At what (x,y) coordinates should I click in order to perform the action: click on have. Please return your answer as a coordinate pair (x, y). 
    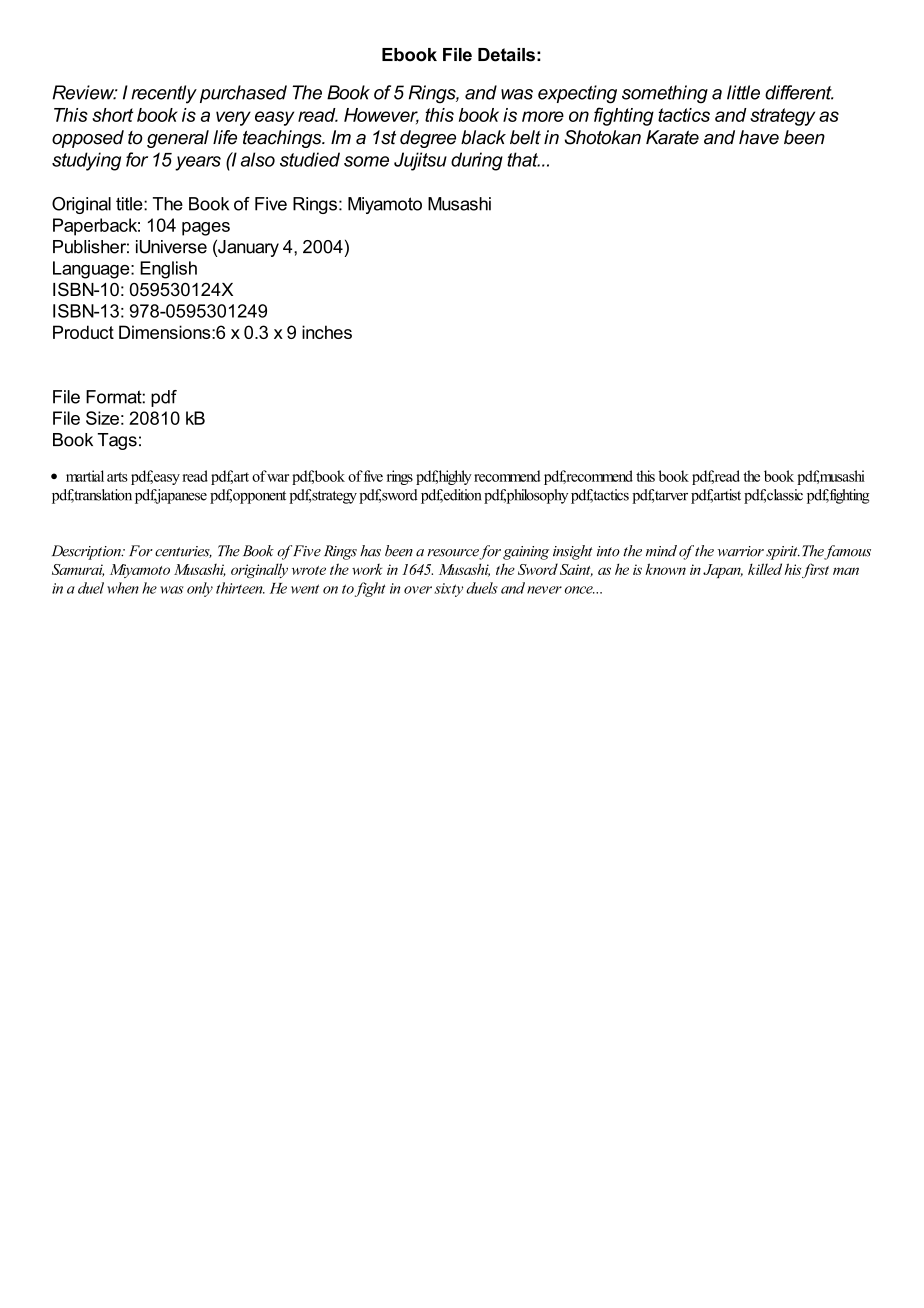
    Looking at the image, I should click on (759, 137).
